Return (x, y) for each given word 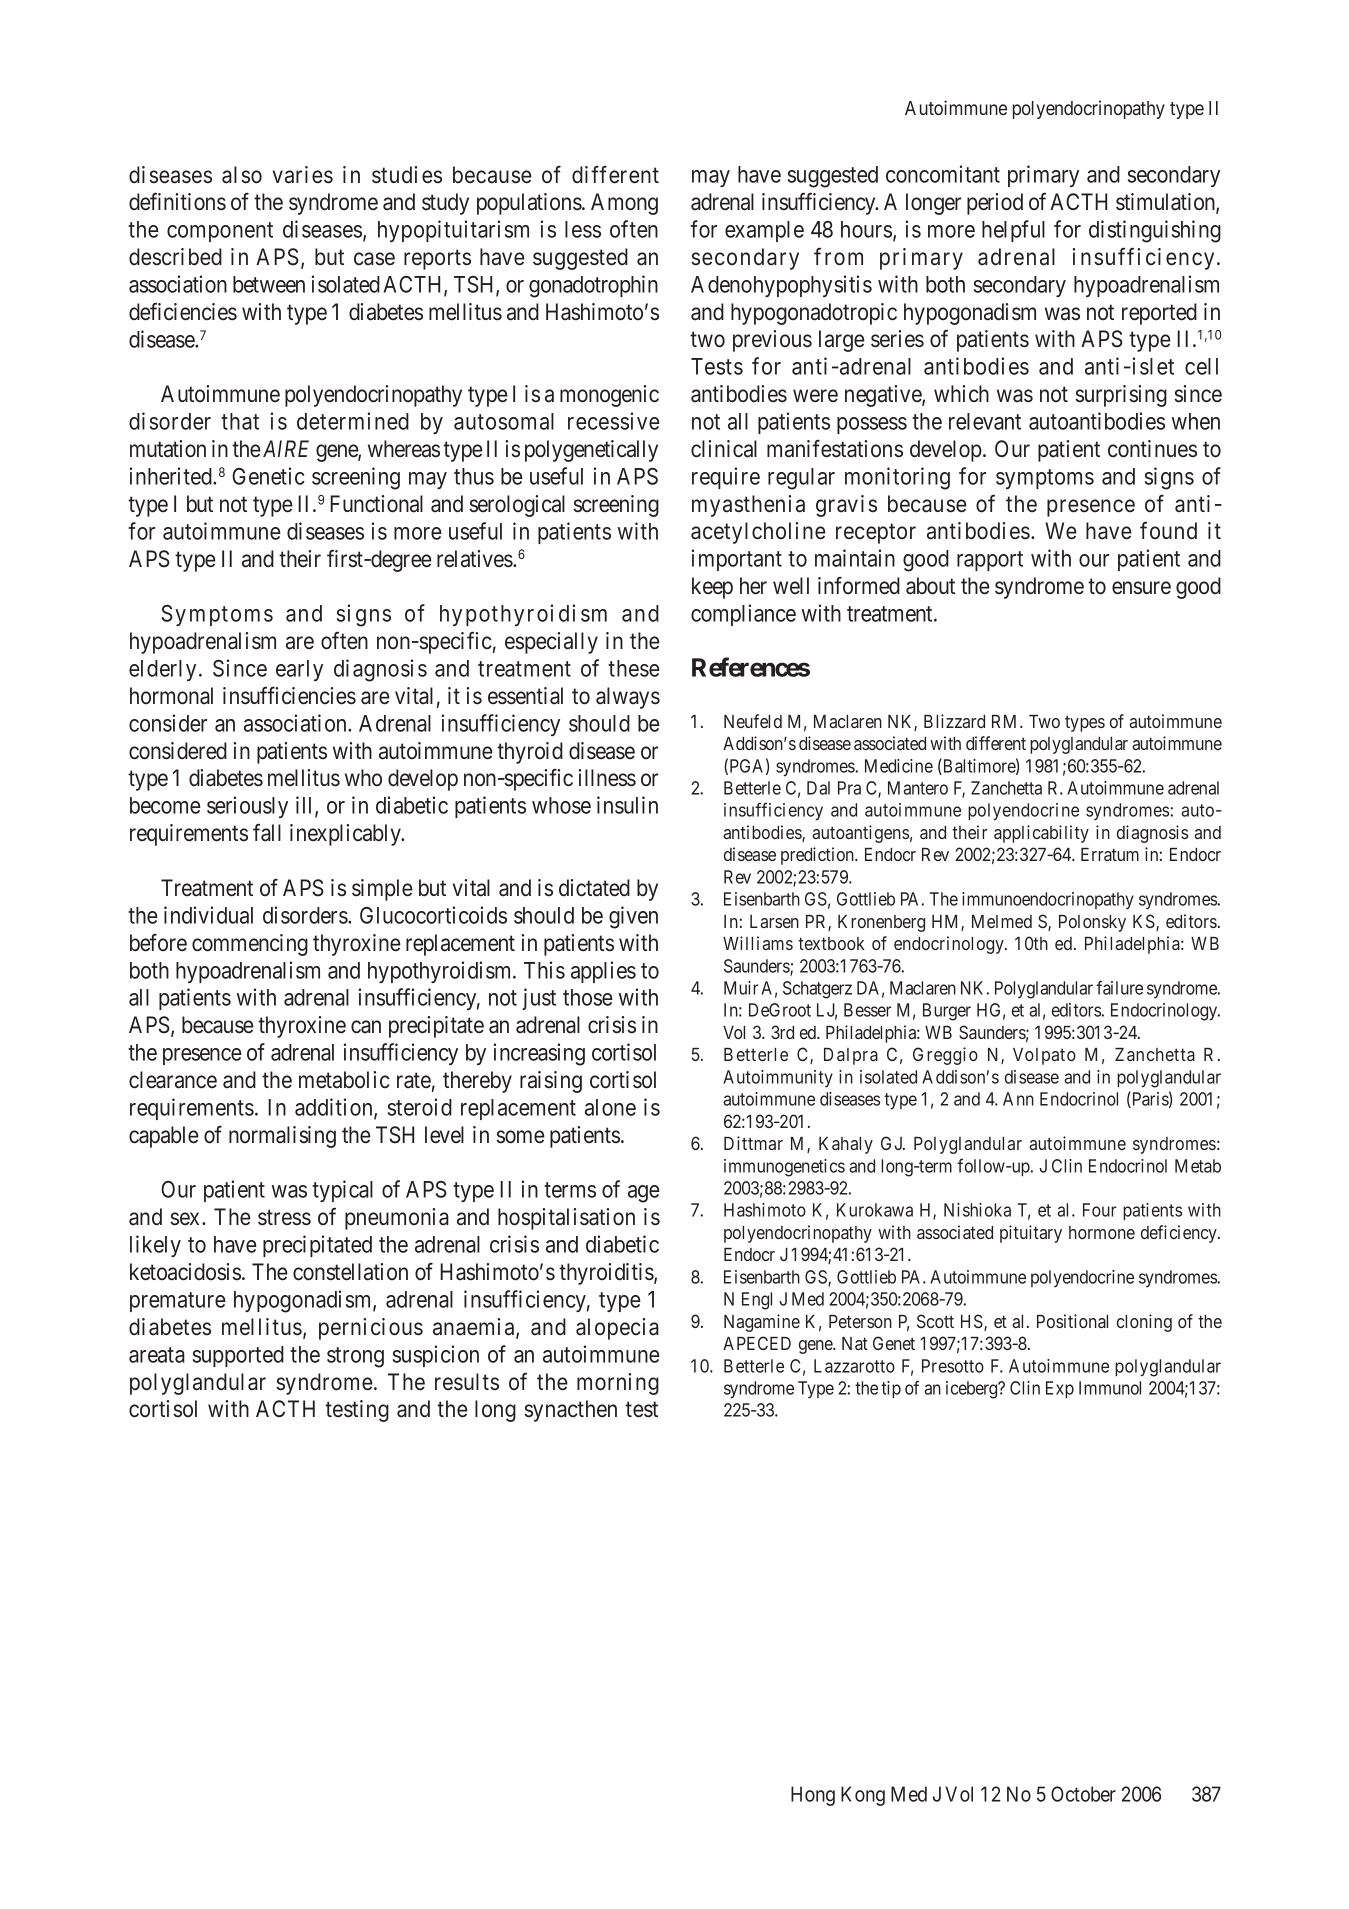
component (220, 232)
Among (624, 204)
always (628, 698)
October (1083, 1794)
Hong (813, 1796)
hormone (1102, 1232)
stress (284, 1218)
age (644, 1194)
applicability (1041, 834)
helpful (1013, 231)
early (299, 670)
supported (238, 1356)
